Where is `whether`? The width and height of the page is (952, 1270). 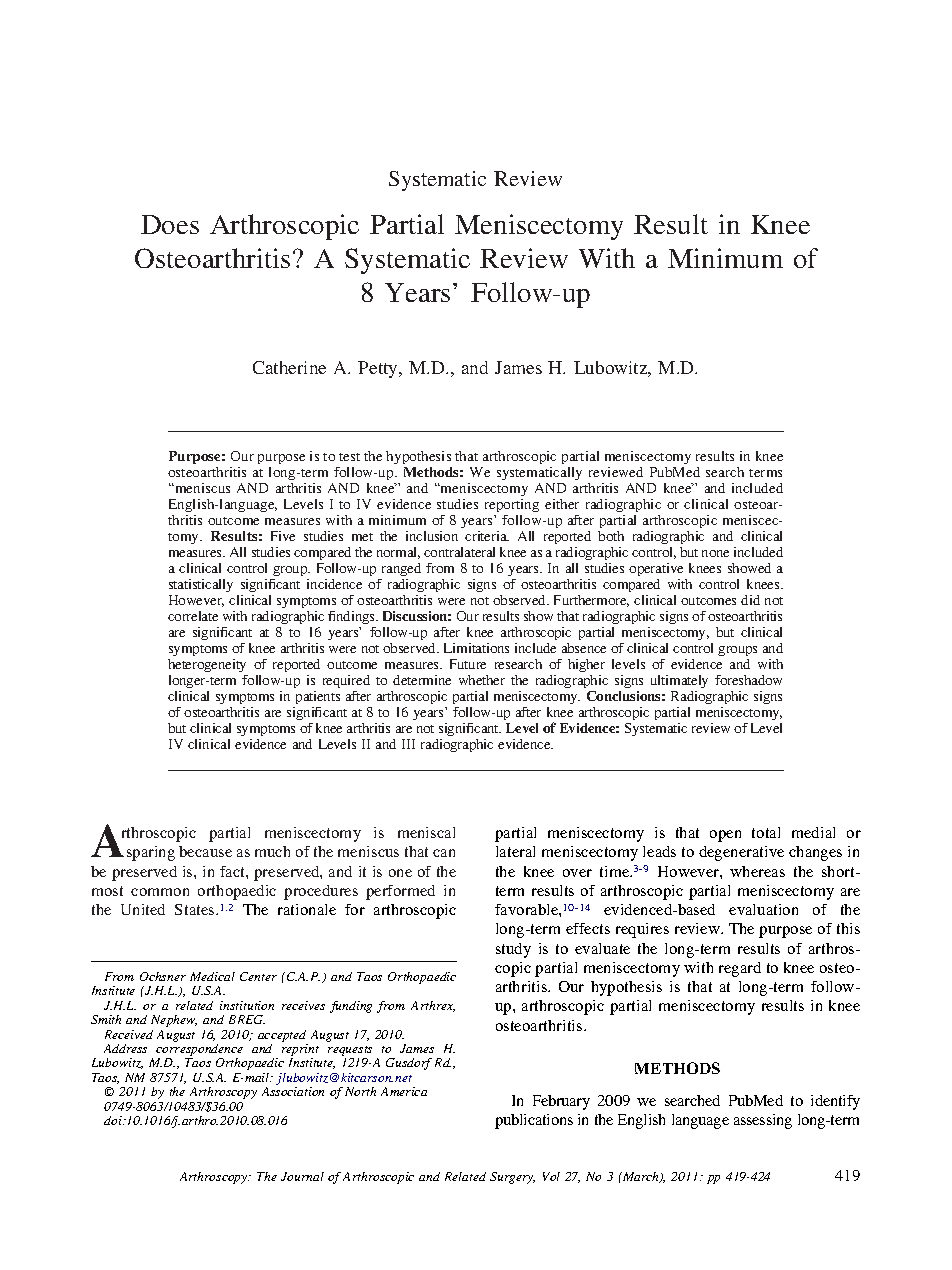
whether is located at coordinates (482, 680).
